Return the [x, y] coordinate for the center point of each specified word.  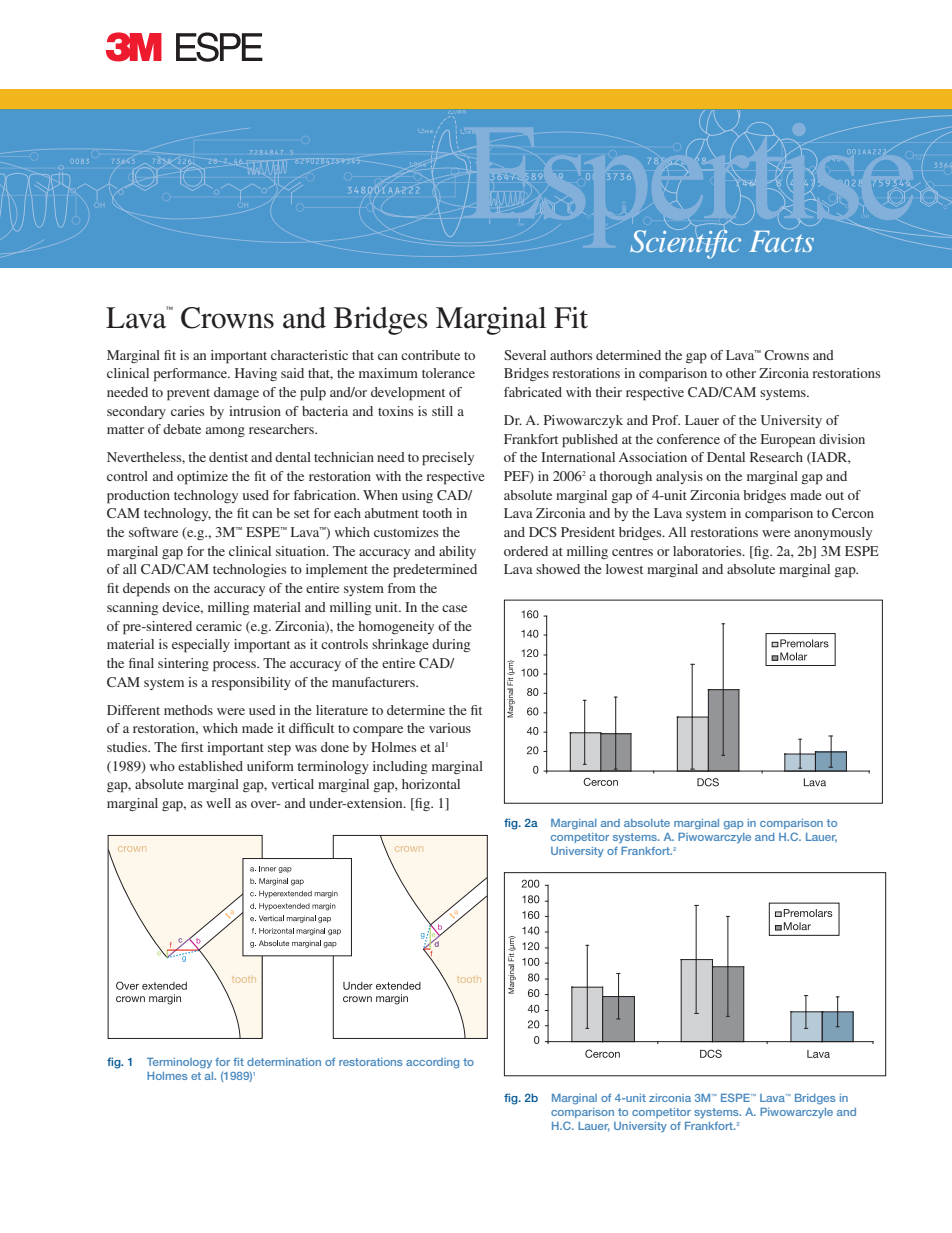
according [432, 1063]
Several [525, 355]
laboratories [708, 551]
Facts [781, 240]
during [451, 645]
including [400, 767]
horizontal [431, 784]
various [450, 728]
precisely [448, 459]
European [788, 441]
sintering [183, 664]
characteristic [309, 355]
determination [284, 1062]
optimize [202, 478]
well [218, 803]
